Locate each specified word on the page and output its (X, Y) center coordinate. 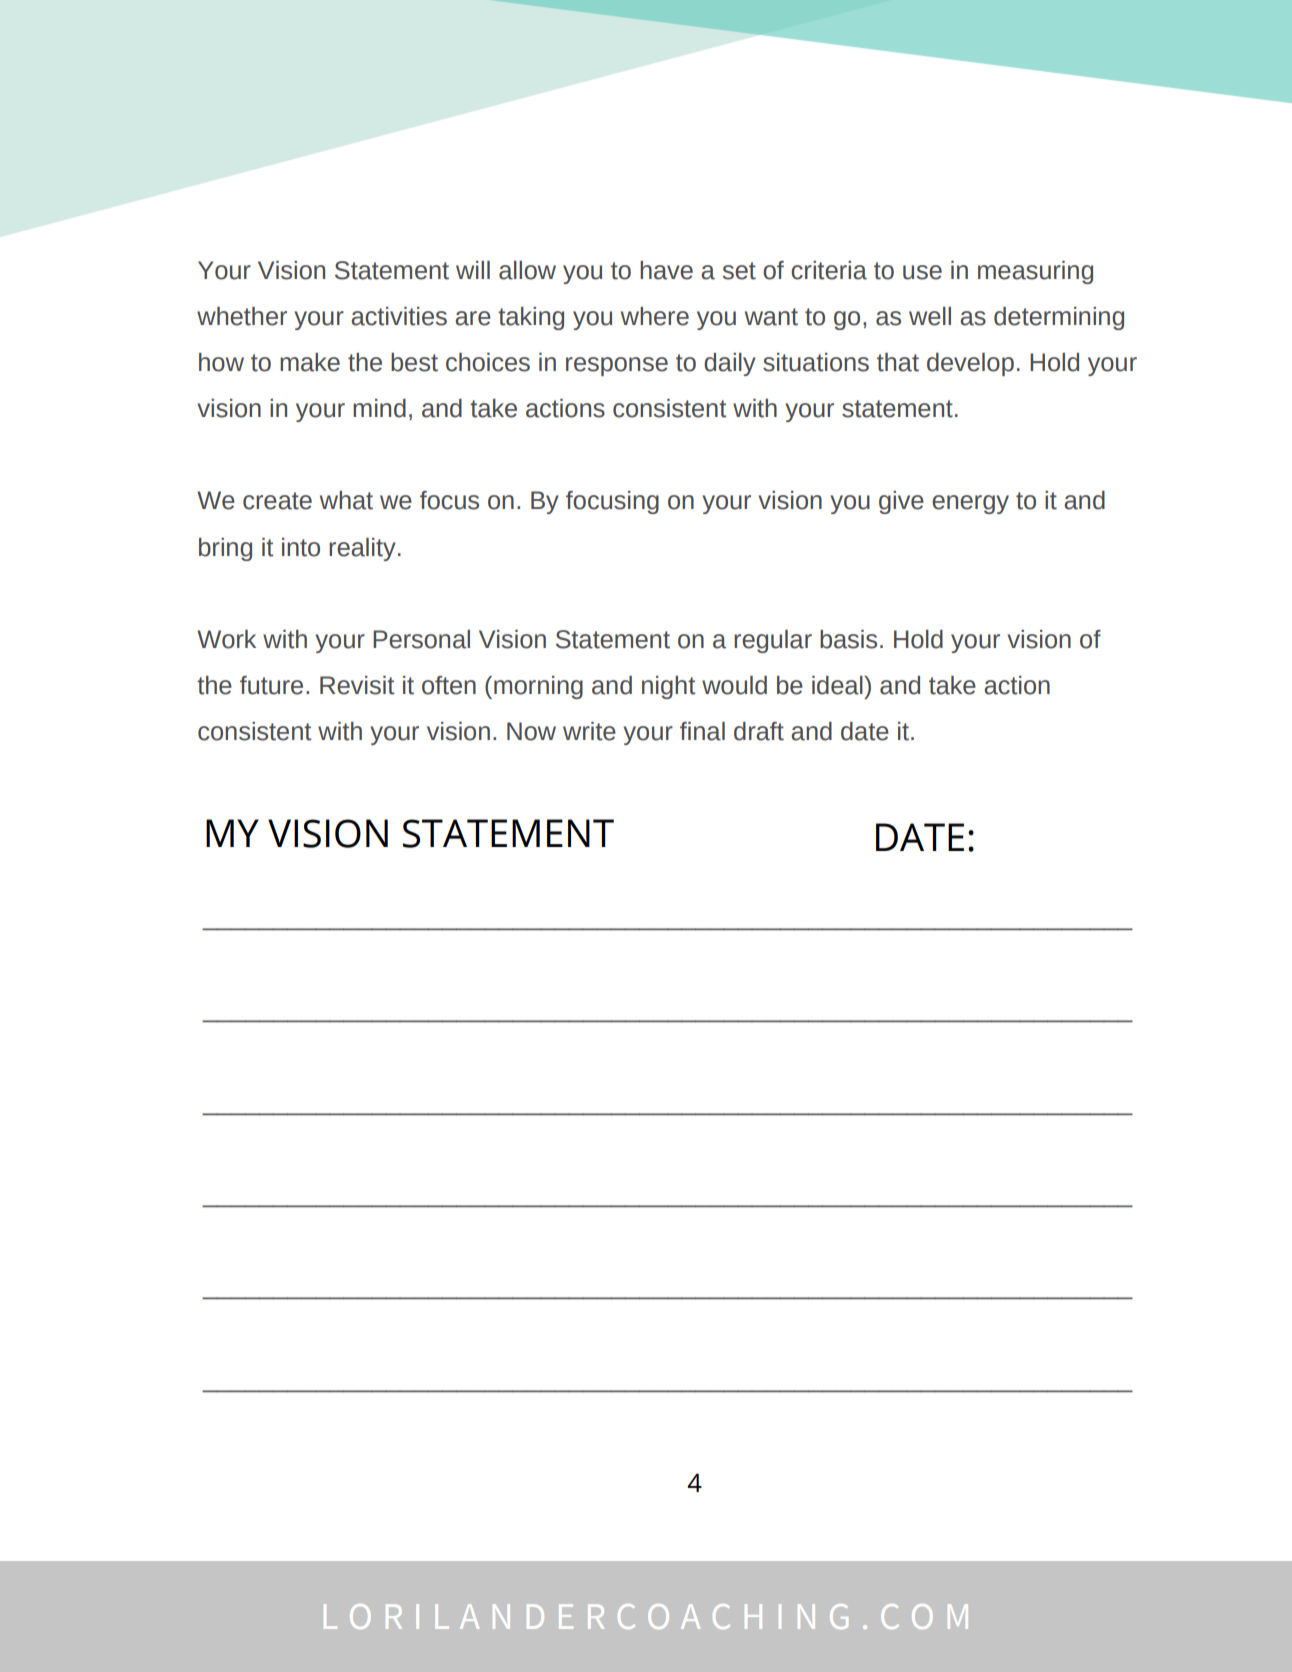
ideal (838, 685)
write (589, 731)
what (346, 500)
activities (399, 316)
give (901, 502)
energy (970, 504)
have (666, 270)
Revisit (357, 685)
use (922, 272)
